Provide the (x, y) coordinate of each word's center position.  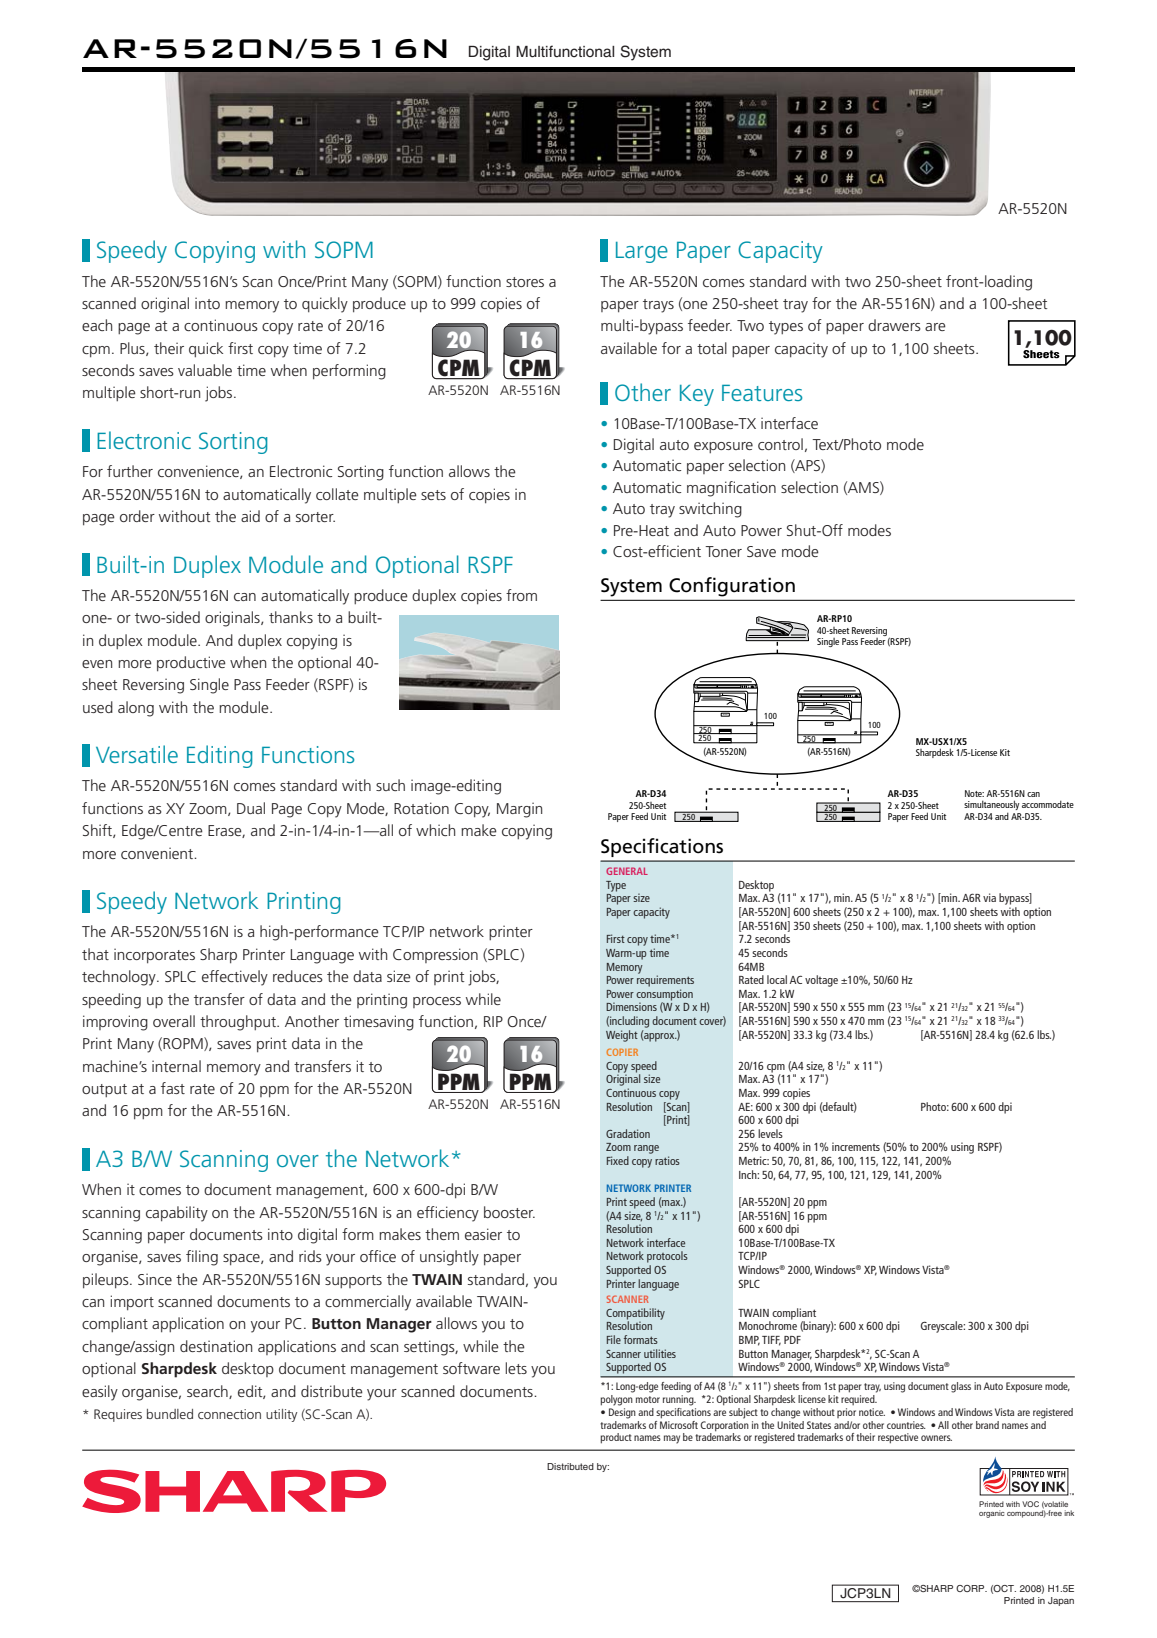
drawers (894, 325)
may (672, 1439)
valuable (205, 370)
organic (992, 1514)
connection (229, 1414)
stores (525, 282)
